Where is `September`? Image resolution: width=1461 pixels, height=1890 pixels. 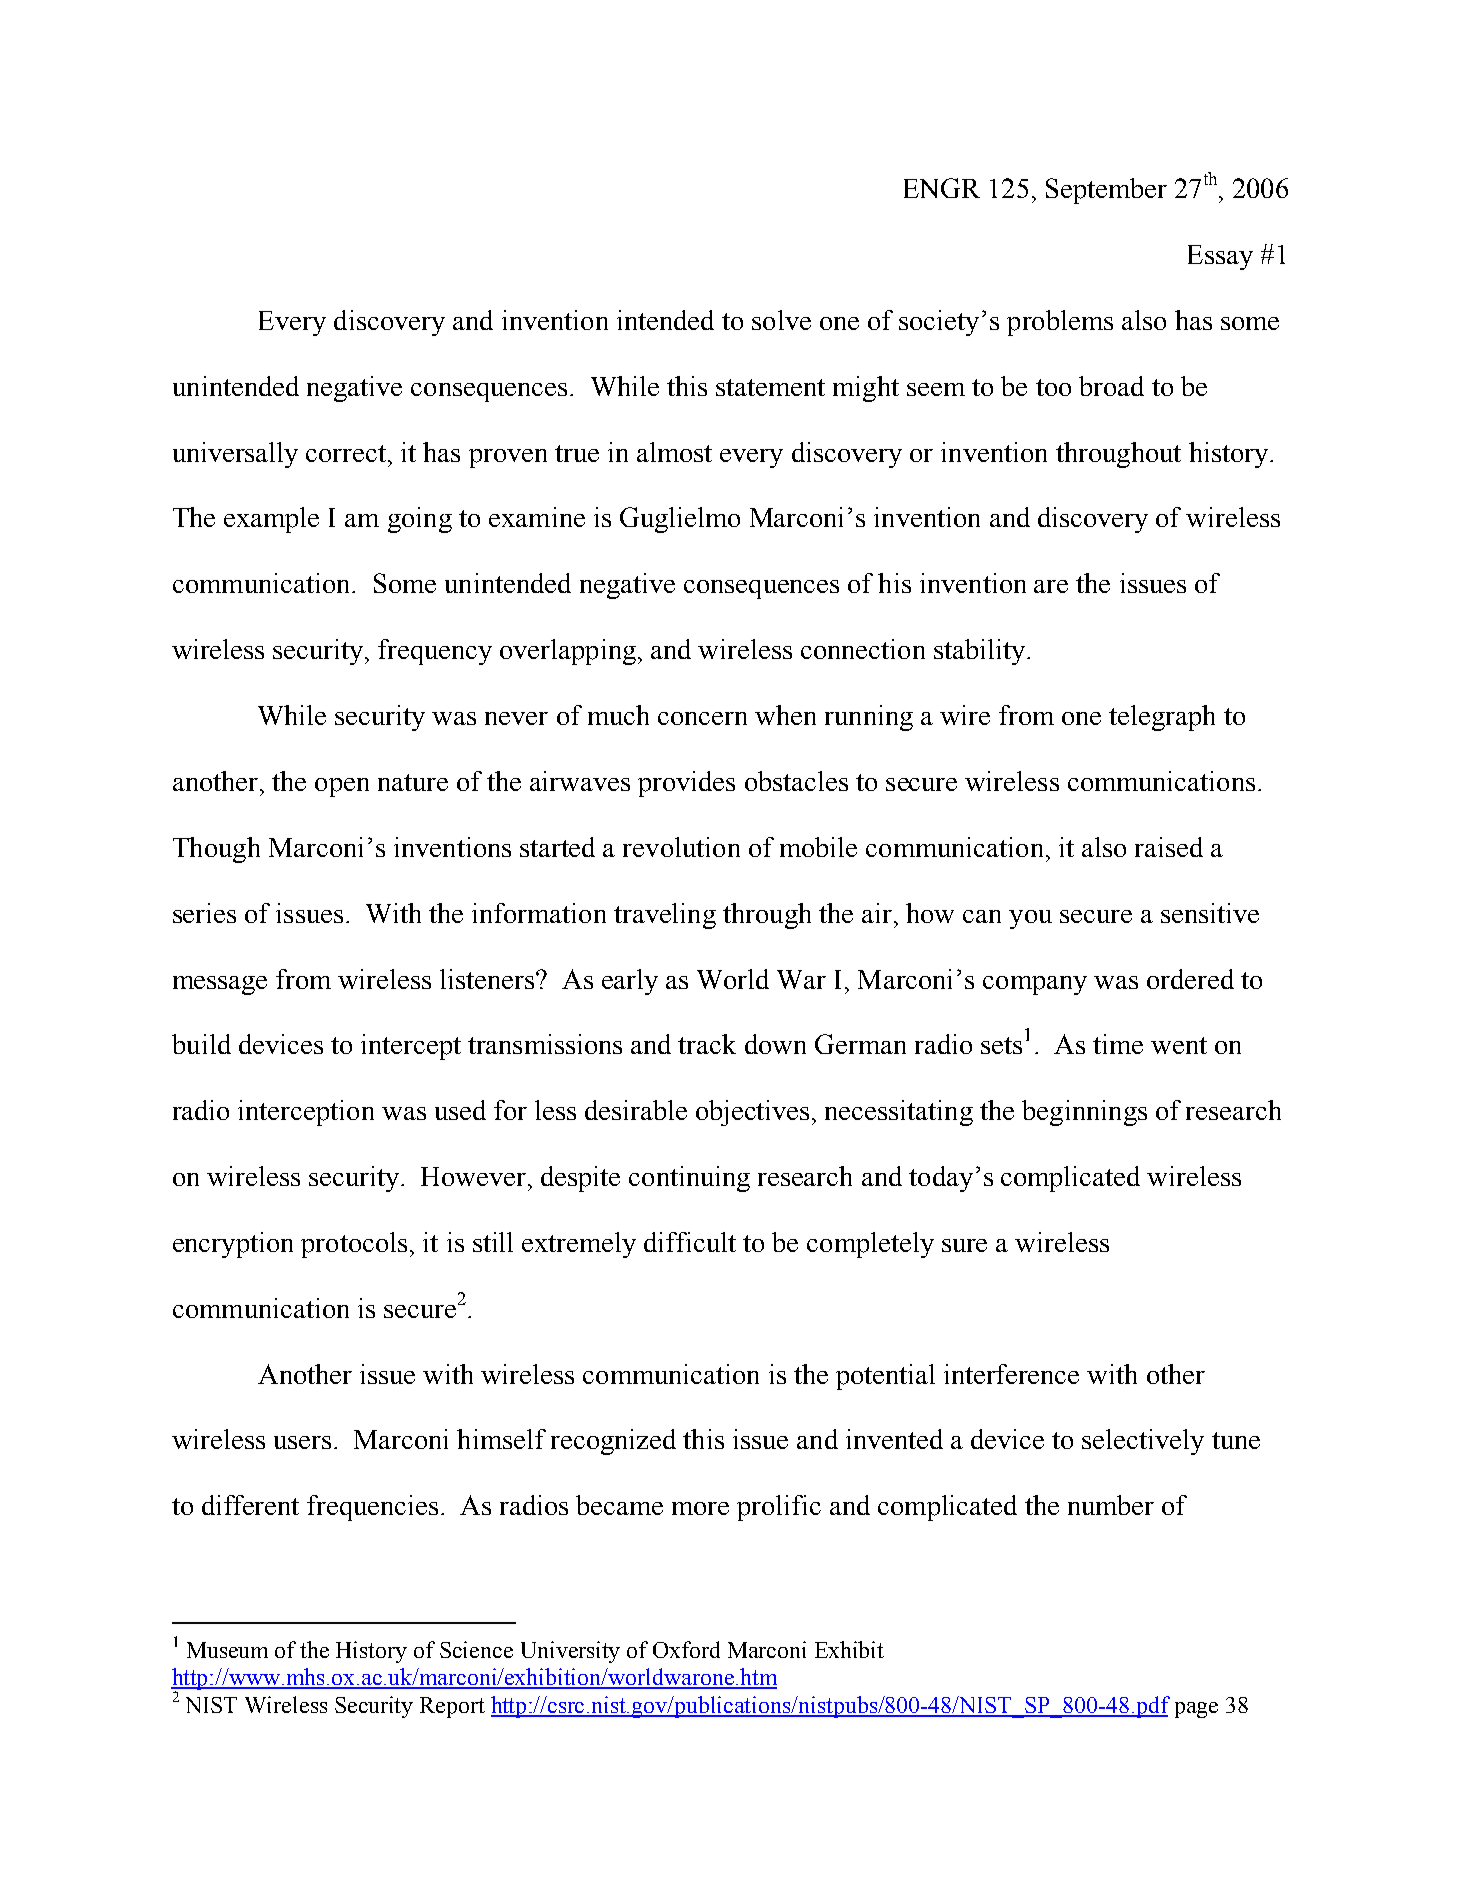 September is located at coordinates (1106, 191).
